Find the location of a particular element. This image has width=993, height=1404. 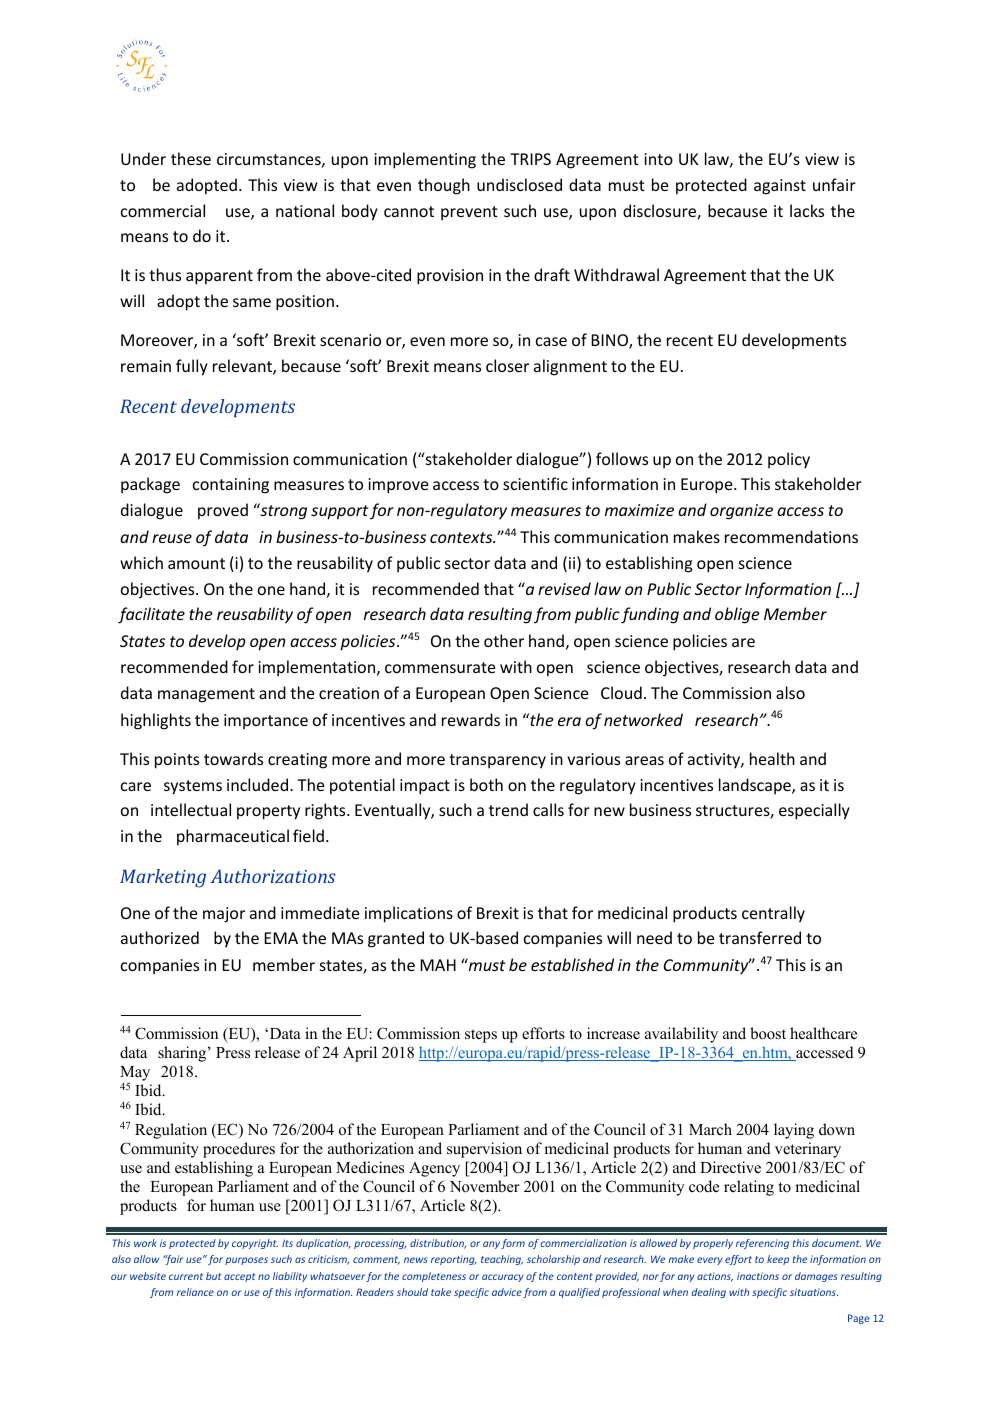

major is located at coordinates (224, 915).
